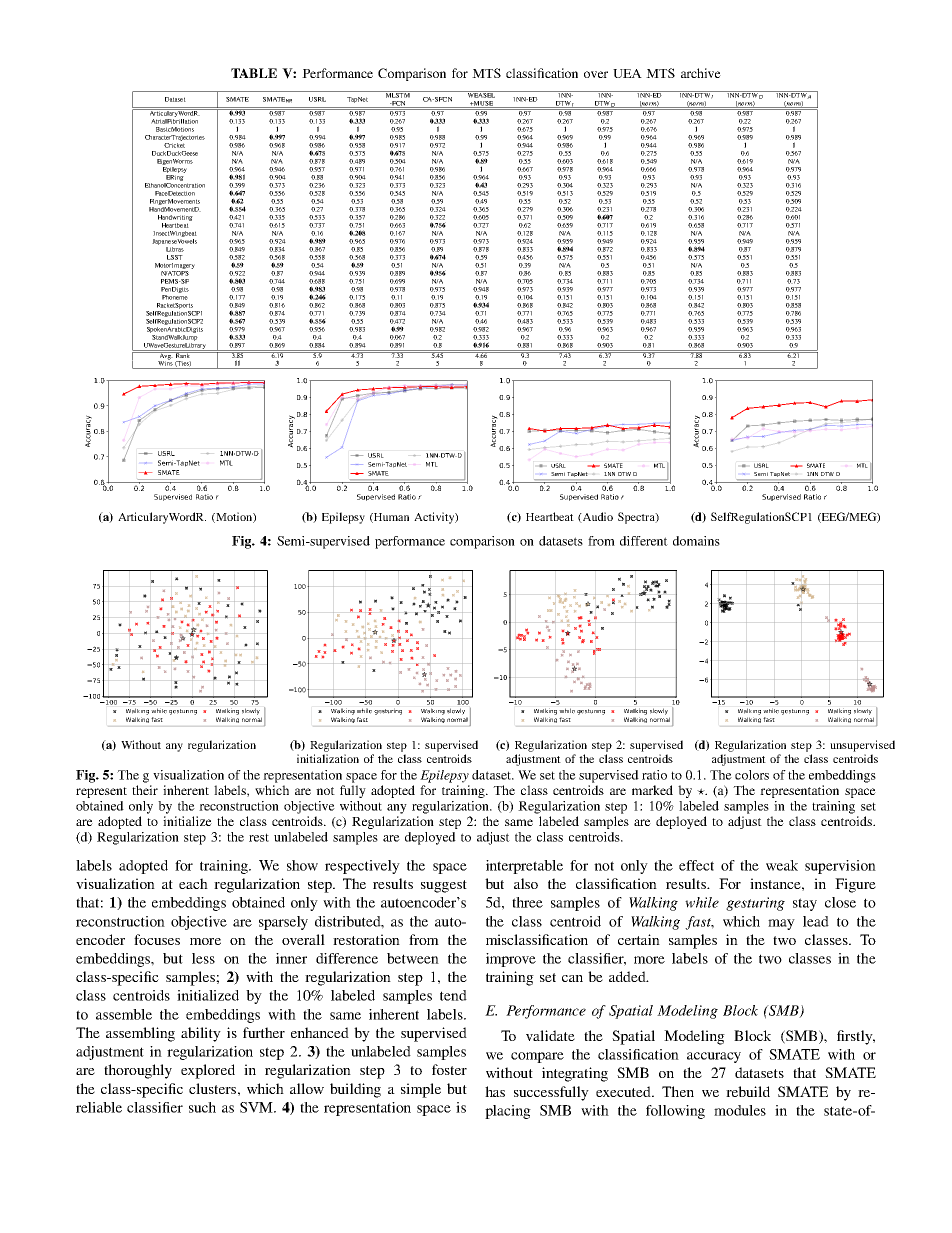 The image size is (952, 1233). Describe the element at coordinates (652, 790) in the page. I see `marked` at that location.
